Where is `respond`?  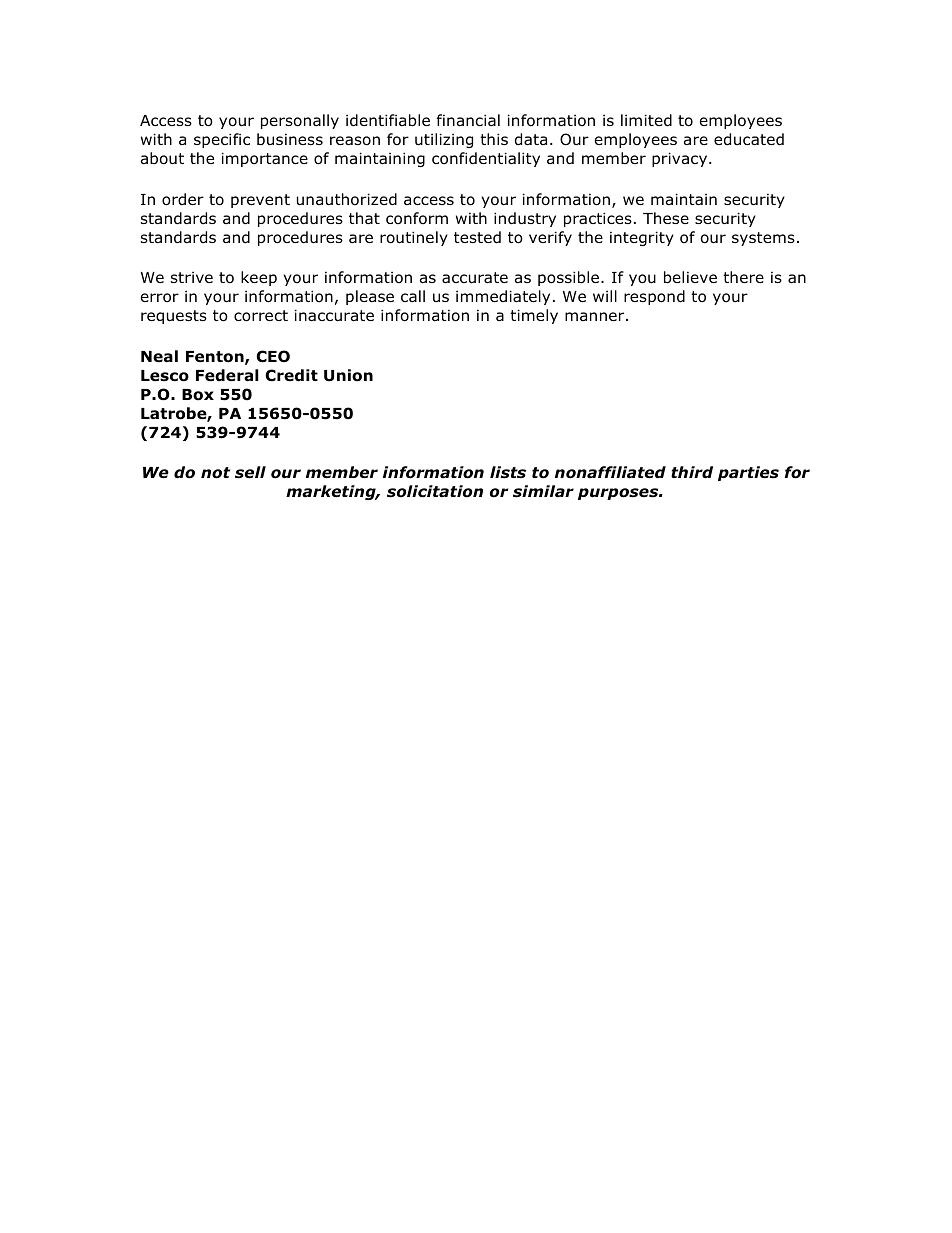
respond is located at coordinates (654, 297).
